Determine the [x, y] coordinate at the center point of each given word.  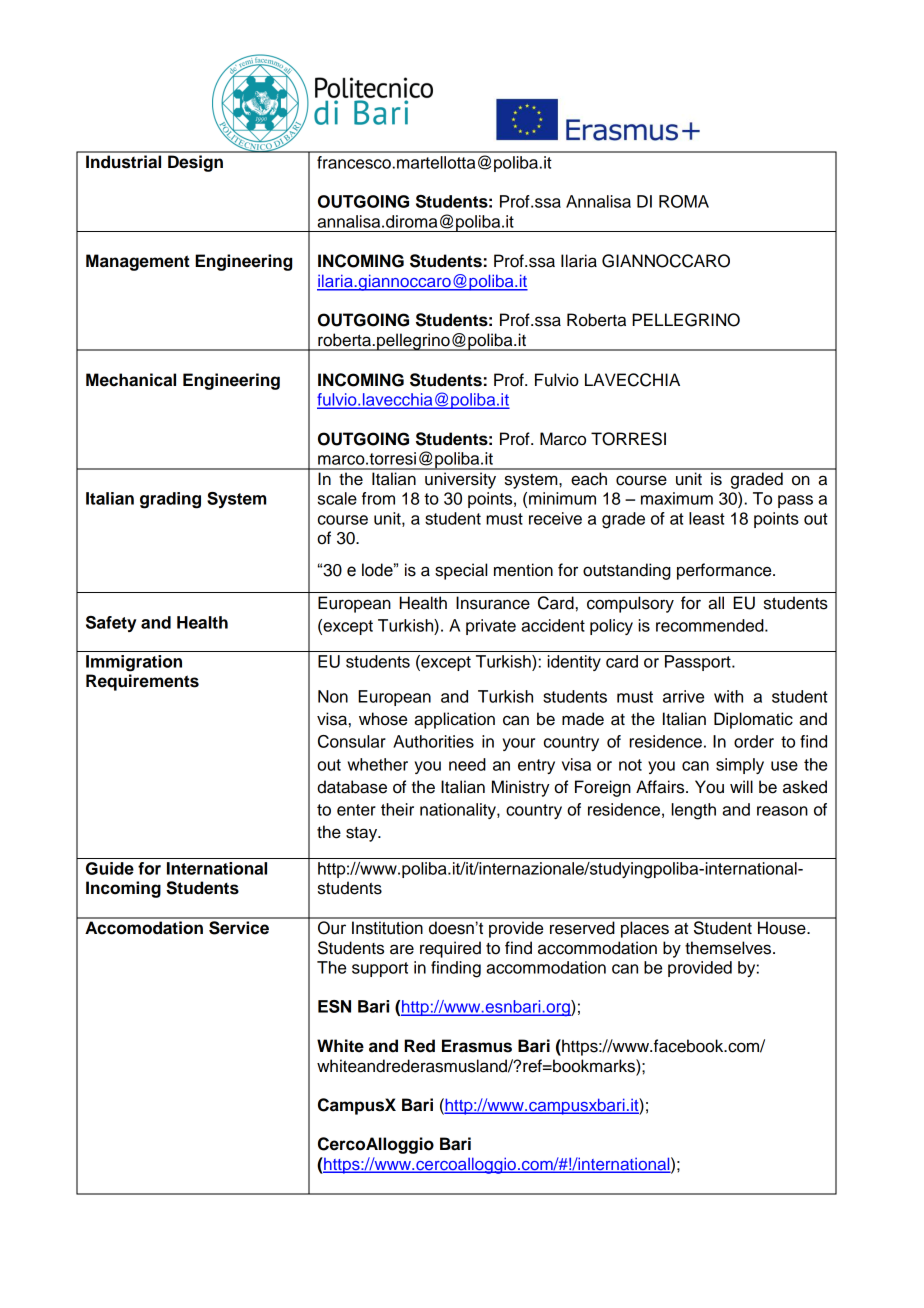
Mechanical [131, 380]
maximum [677, 498]
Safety [111, 624]
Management [138, 262]
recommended [711, 625]
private [491, 627]
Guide [110, 868]
